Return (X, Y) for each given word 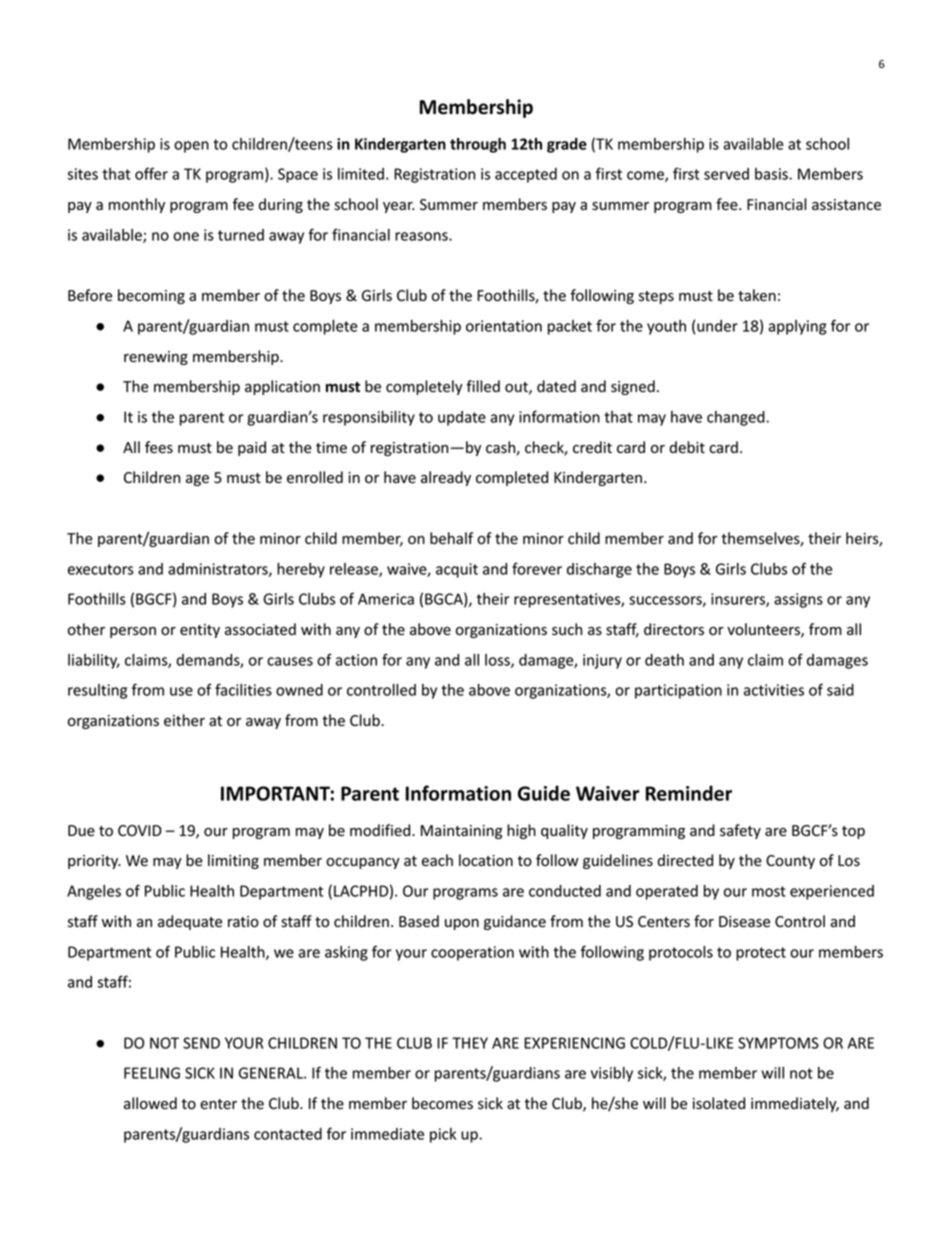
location (486, 860)
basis (772, 174)
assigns (798, 600)
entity (200, 631)
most (769, 891)
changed (737, 418)
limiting (233, 861)
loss (498, 661)
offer (151, 173)
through (478, 145)
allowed (150, 1103)
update (462, 418)
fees (159, 447)
